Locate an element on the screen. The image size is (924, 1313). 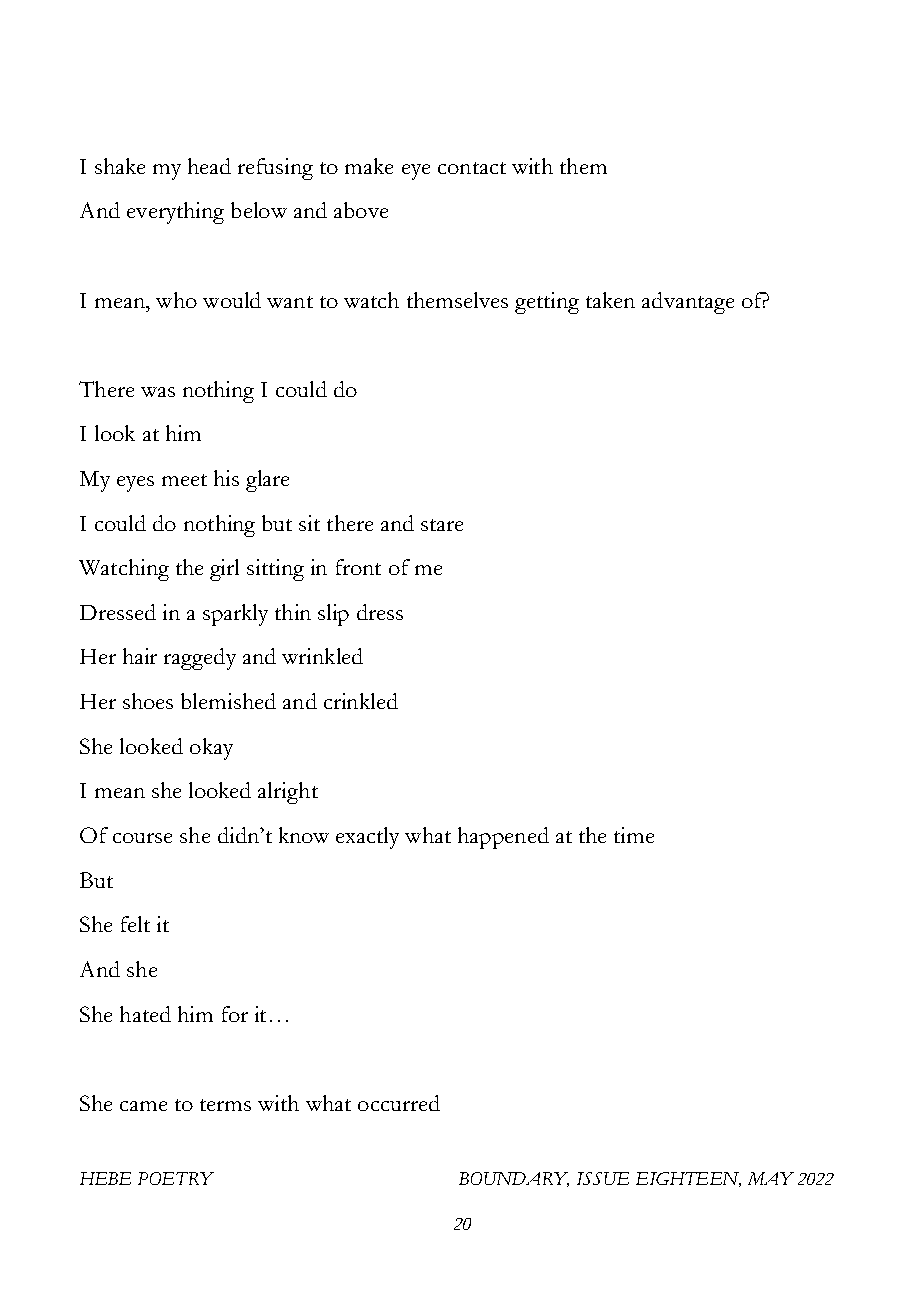
front is located at coordinates (358, 567).
